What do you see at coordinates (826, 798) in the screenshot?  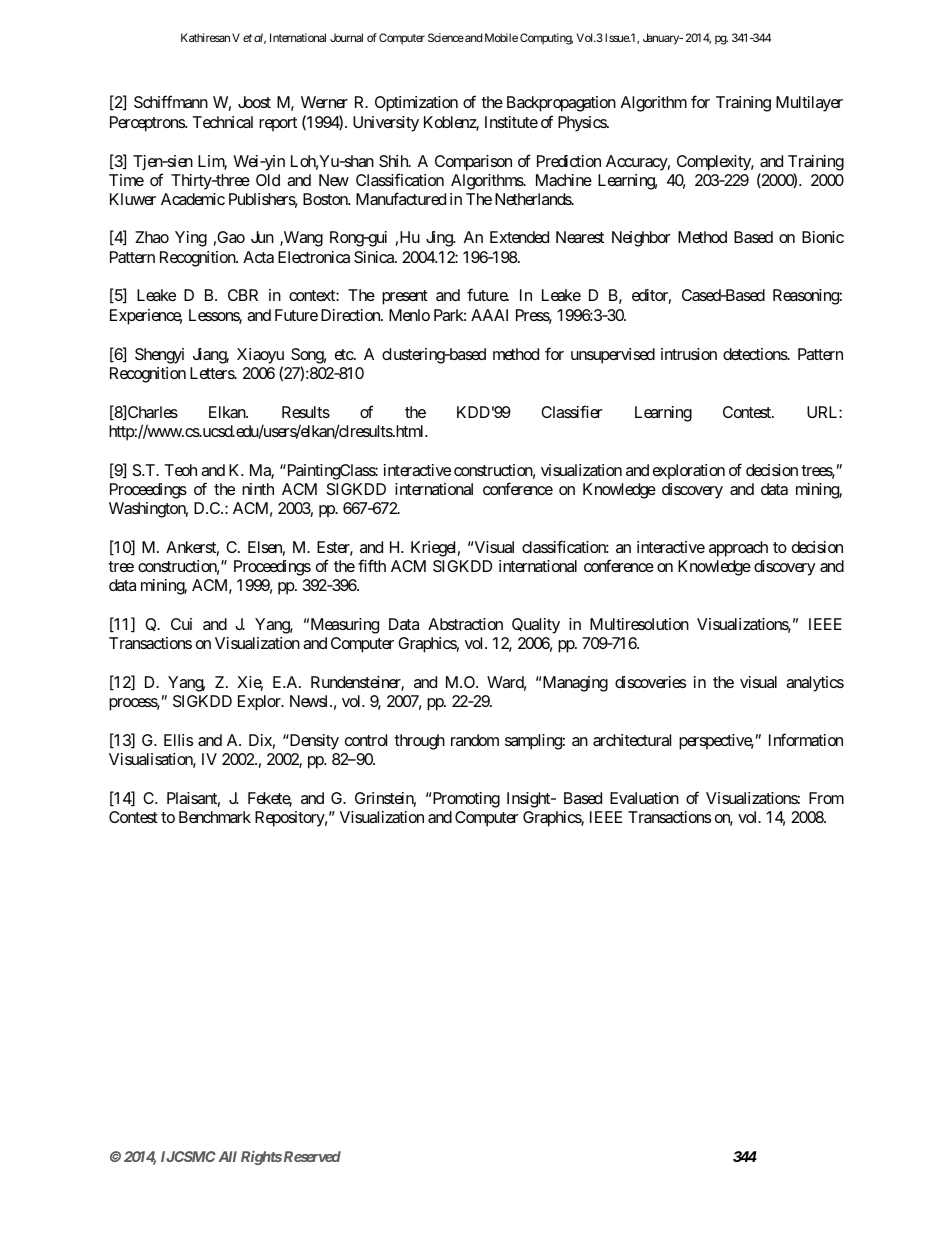 I see `From` at bounding box center [826, 798].
